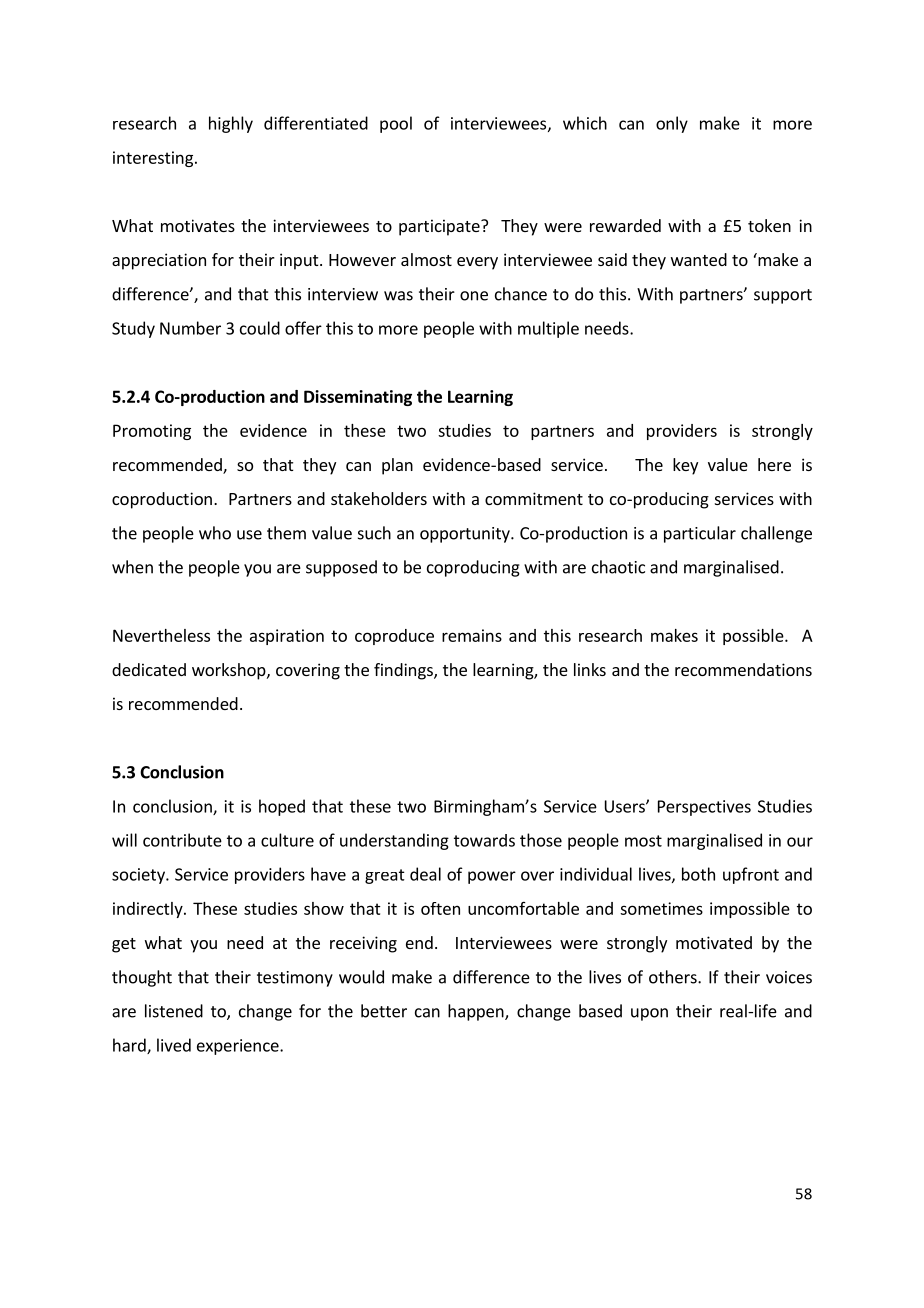  Describe the element at coordinates (174, 1011) in the document. I see `listened` at that location.
